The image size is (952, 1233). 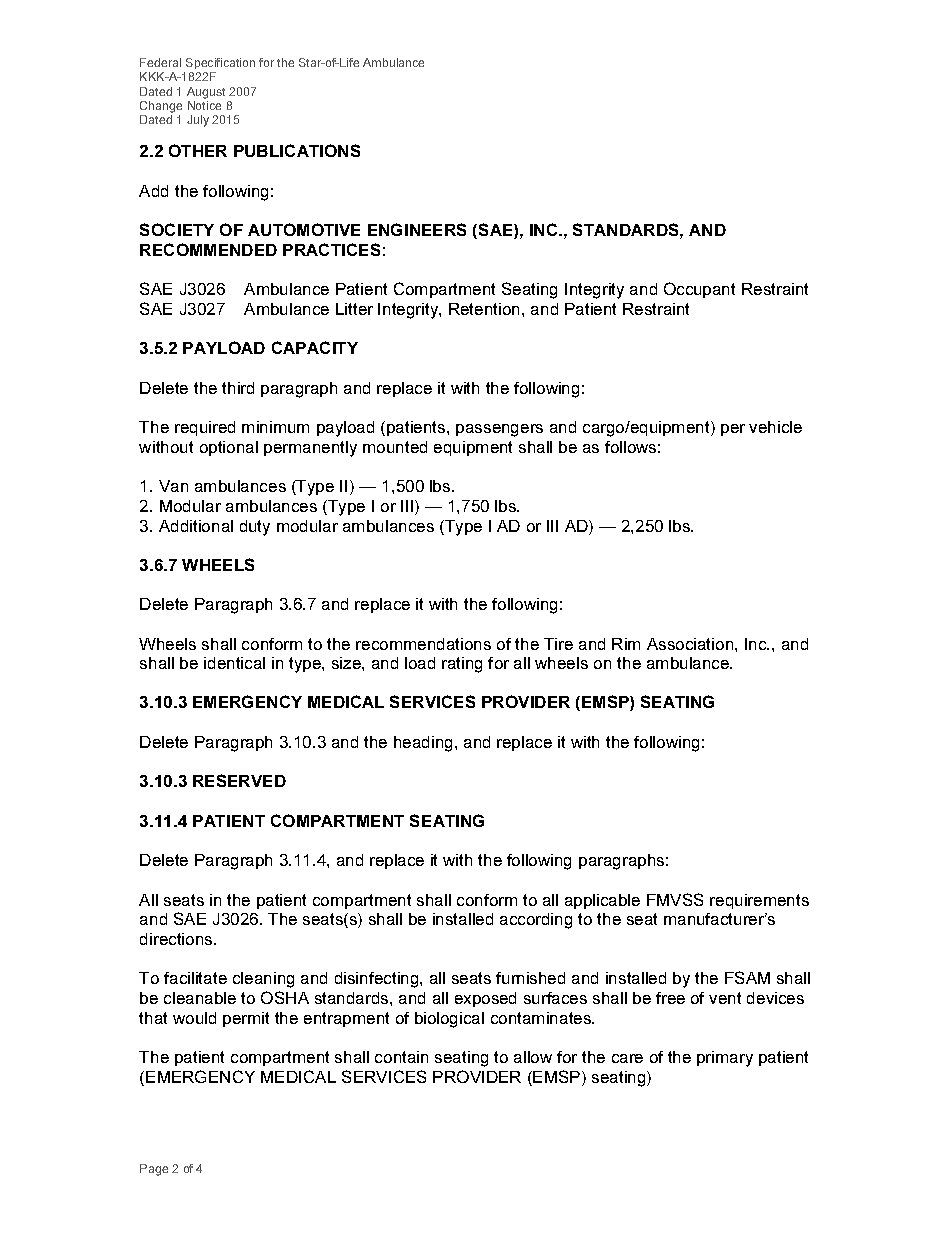 What do you see at coordinates (417, 229) in the image?
I see `ENGINEERS` at bounding box center [417, 229].
